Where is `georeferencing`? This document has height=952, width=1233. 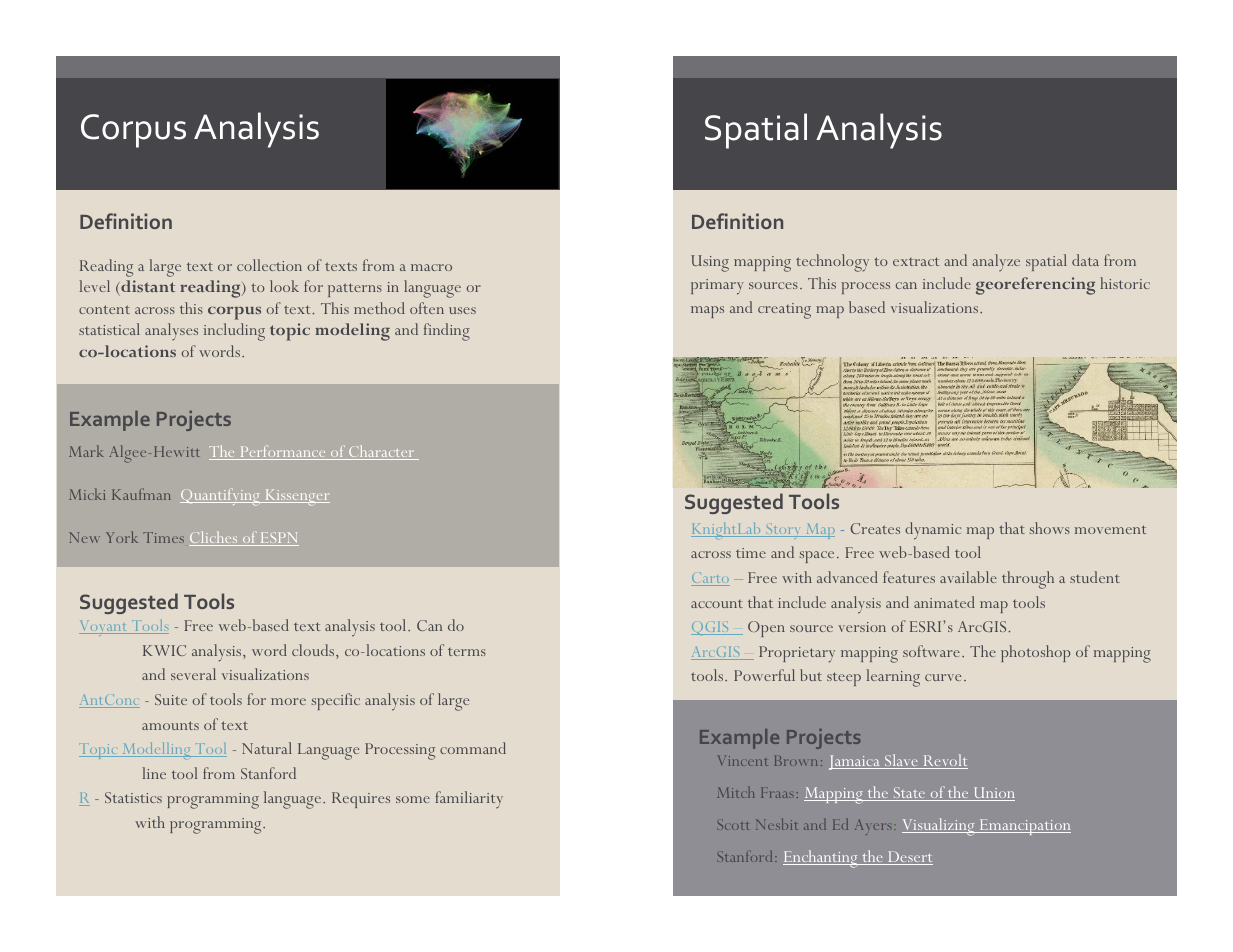 georeferencing is located at coordinates (1035, 286).
